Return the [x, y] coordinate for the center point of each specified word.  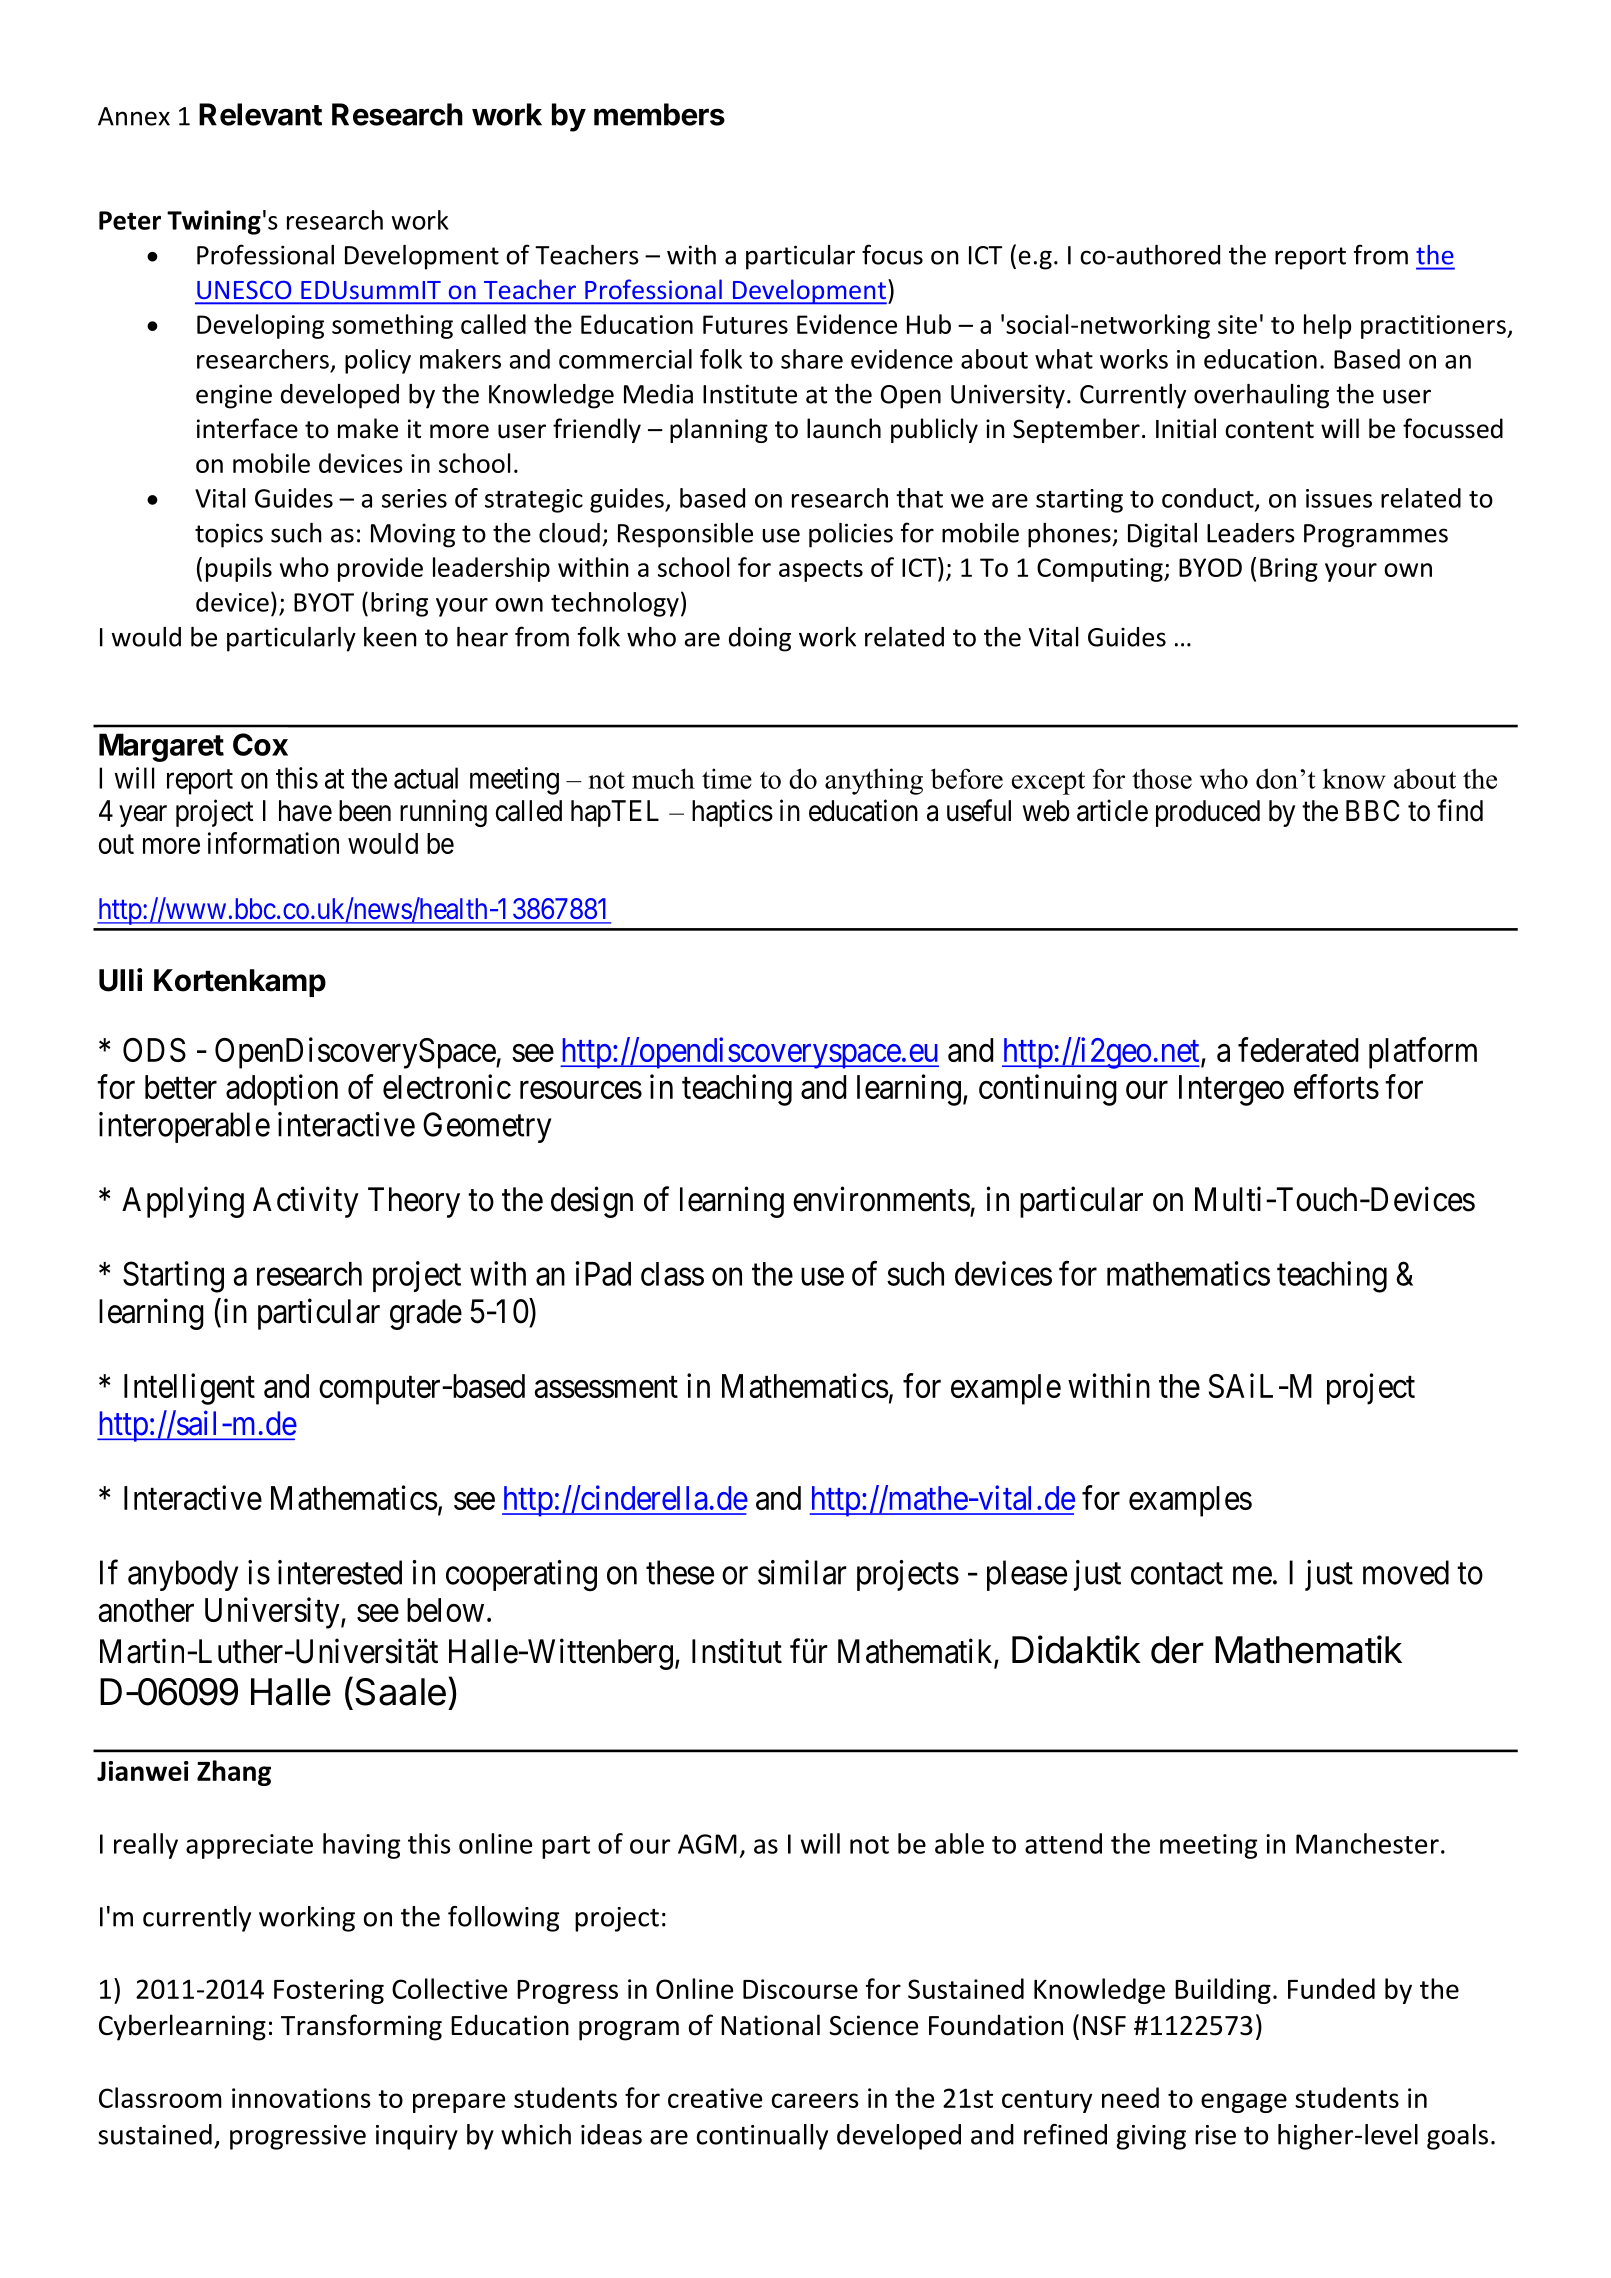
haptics [732, 813]
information [273, 843]
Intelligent [189, 1389]
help [1327, 326]
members [659, 114]
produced [1208, 813]
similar [802, 1572]
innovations [301, 2098]
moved [1406, 1572]
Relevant [260, 114]
